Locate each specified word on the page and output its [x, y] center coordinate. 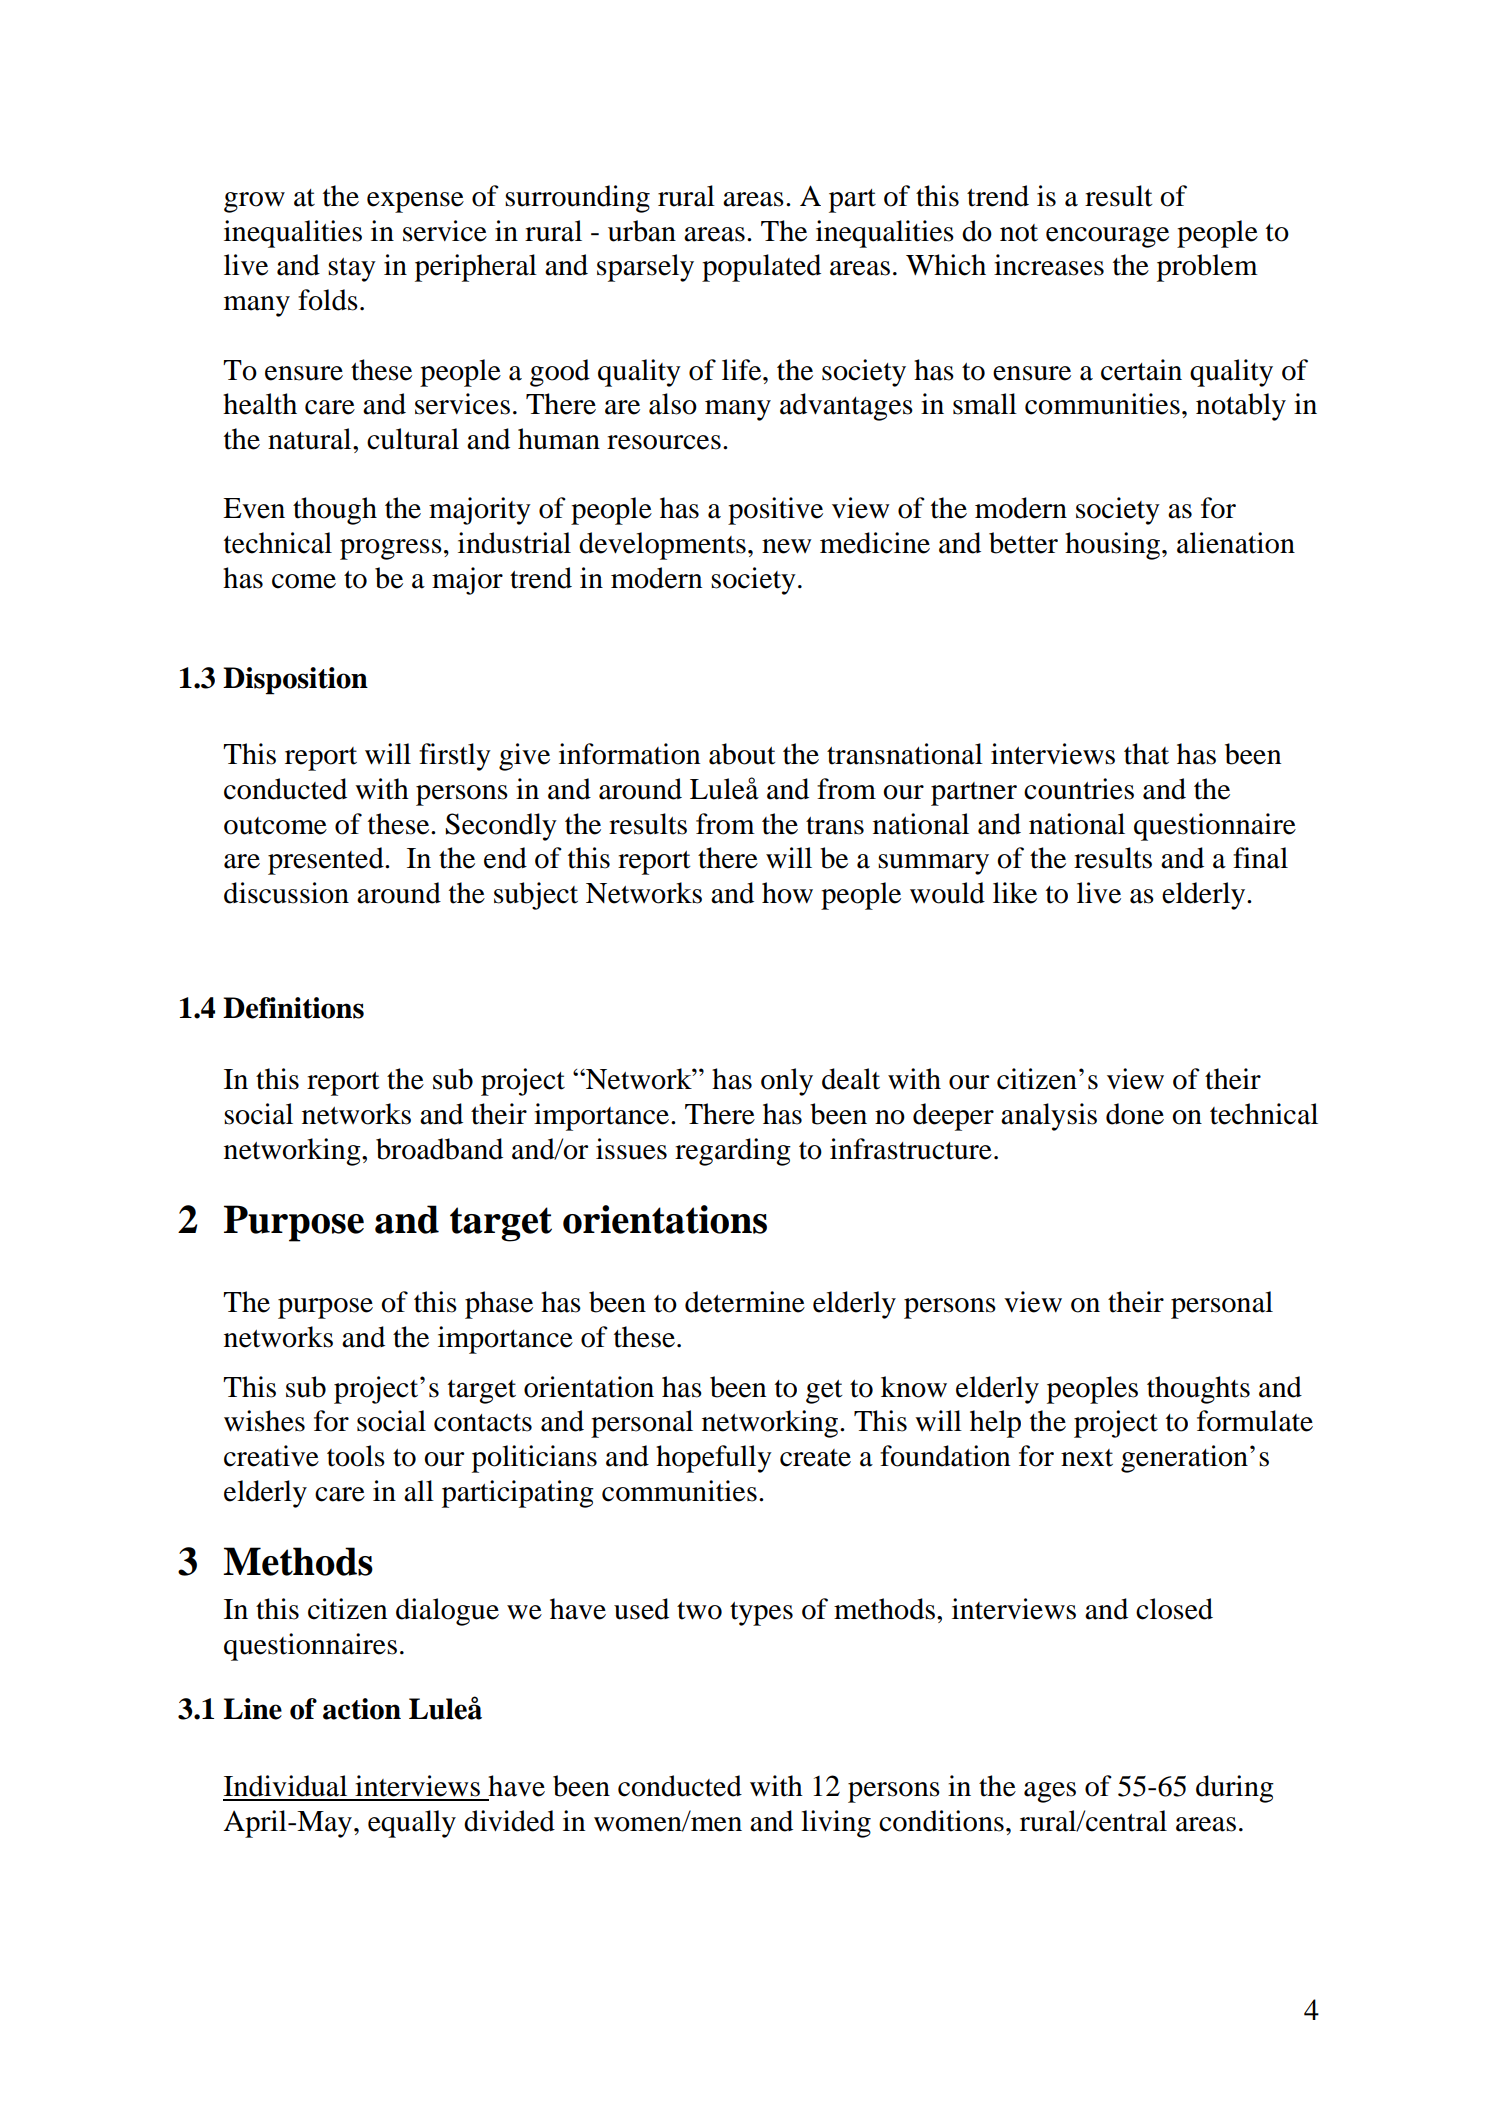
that [1146, 754]
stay [352, 270]
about [742, 754]
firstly [455, 757]
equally [412, 1824]
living [836, 1824]
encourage [1107, 237]
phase [499, 1305]
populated [761, 268]
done [1135, 1114]
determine [745, 1302]
